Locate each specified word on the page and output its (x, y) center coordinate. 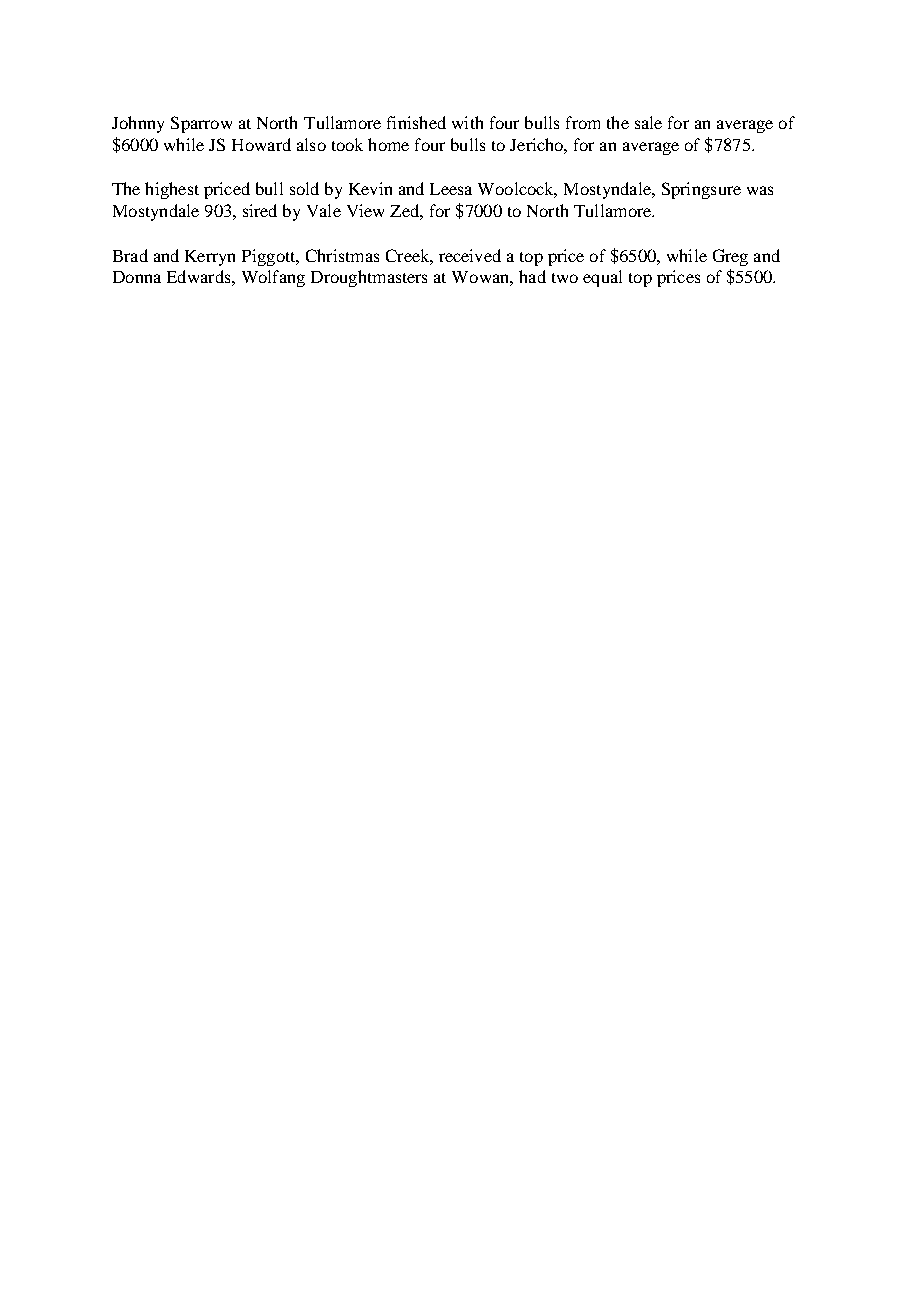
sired (260, 210)
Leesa (451, 189)
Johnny (138, 124)
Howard (261, 144)
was (760, 190)
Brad (130, 255)
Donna (137, 277)
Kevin (370, 188)
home (388, 144)
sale (648, 122)
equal (602, 278)
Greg (730, 257)
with (467, 122)
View (365, 210)
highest (172, 190)
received (470, 255)
